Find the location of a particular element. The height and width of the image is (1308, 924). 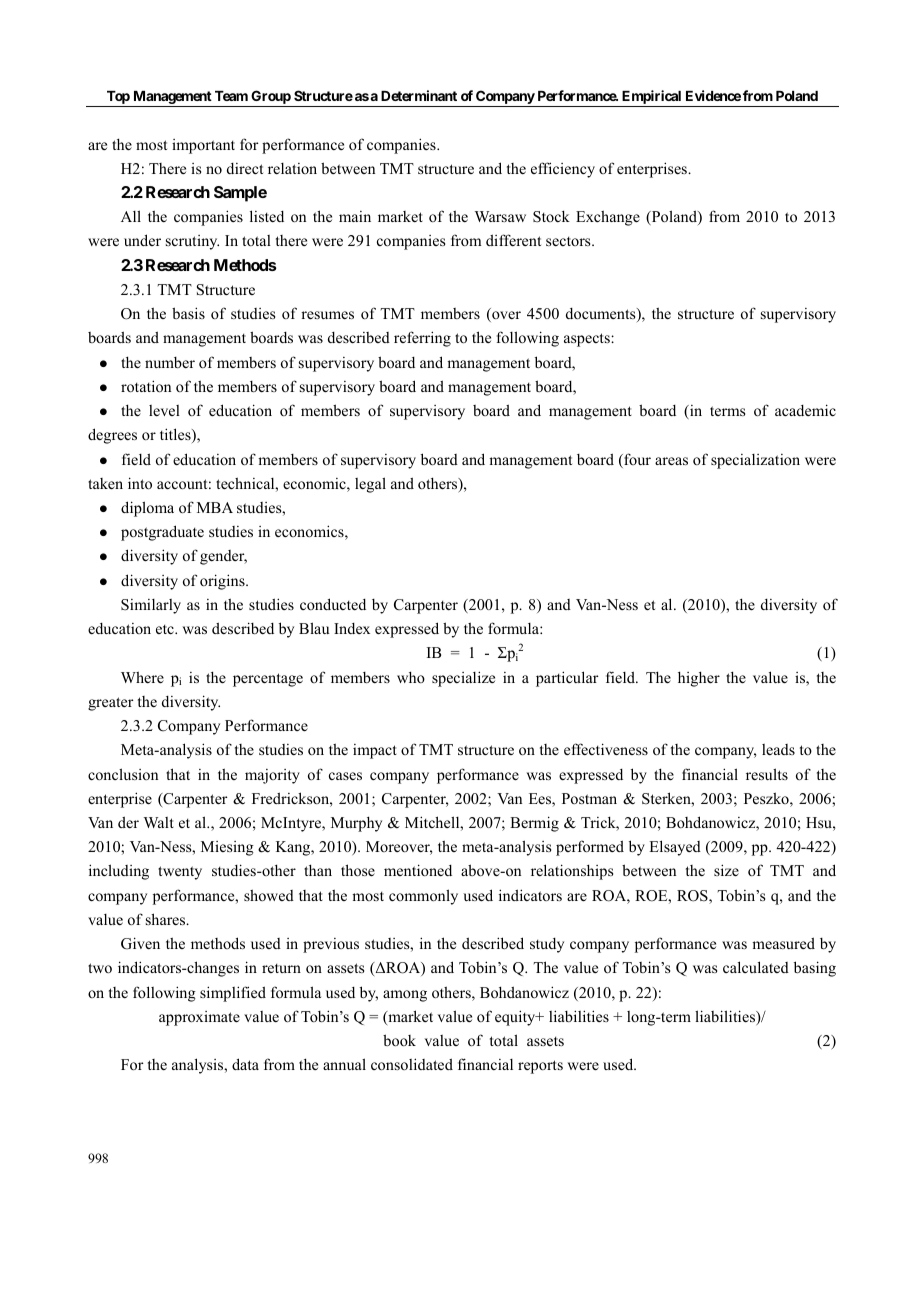

Evidence is located at coordinates (713, 95).
